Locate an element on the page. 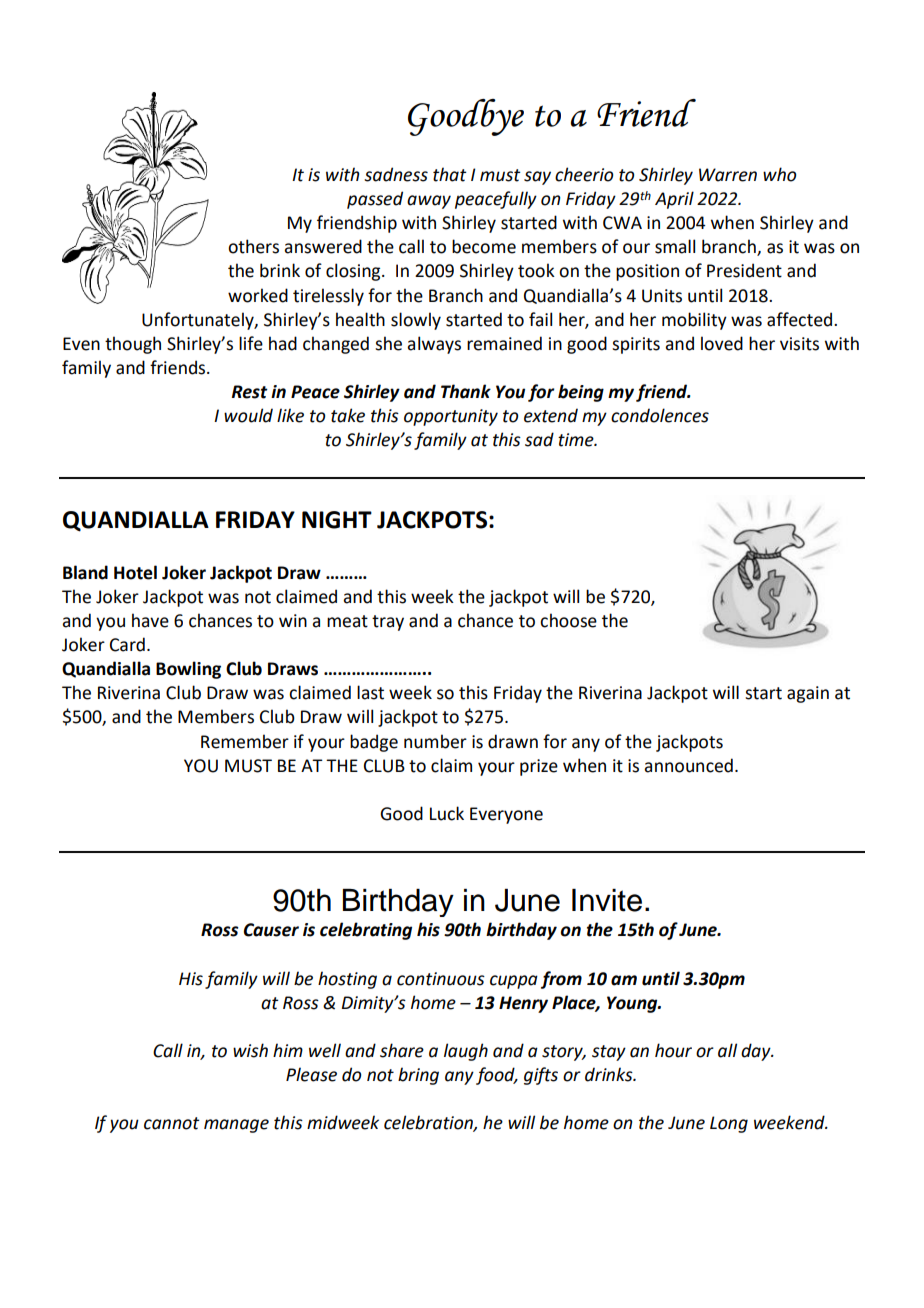 The image size is (924, 1308). condolences is located at coordinates (660, 415).
